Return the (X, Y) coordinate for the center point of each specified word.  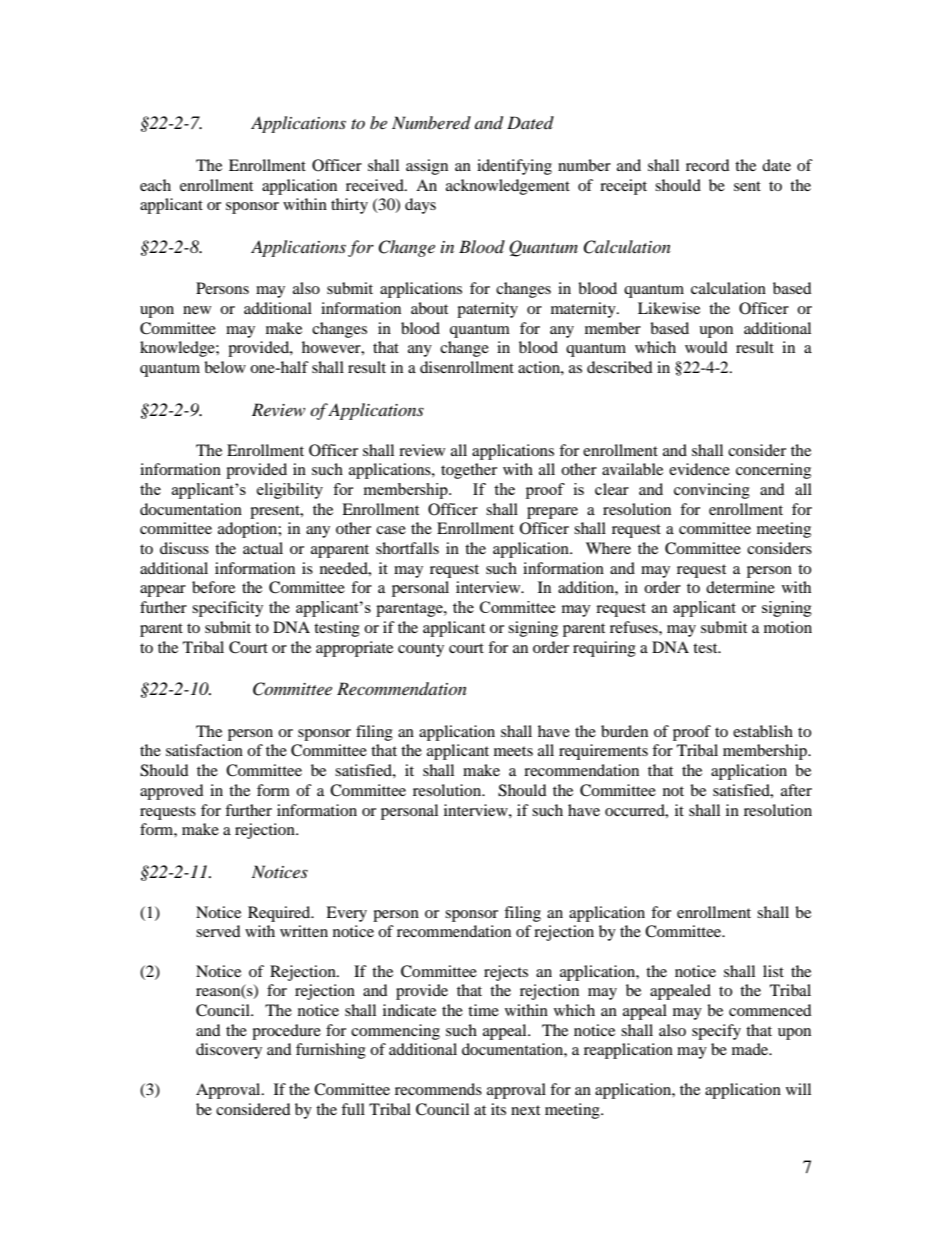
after (796, 790)
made (751, 1049)
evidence (699, 469)
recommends (438, 1089)
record (708, 165)
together (469, 471)
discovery (229, 1051)
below (225, 367)
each (155, 185)
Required (280, 914)
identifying (514, 167)
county (421, 650)
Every (346, 914)
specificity (227, 609)
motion (788, 627)
